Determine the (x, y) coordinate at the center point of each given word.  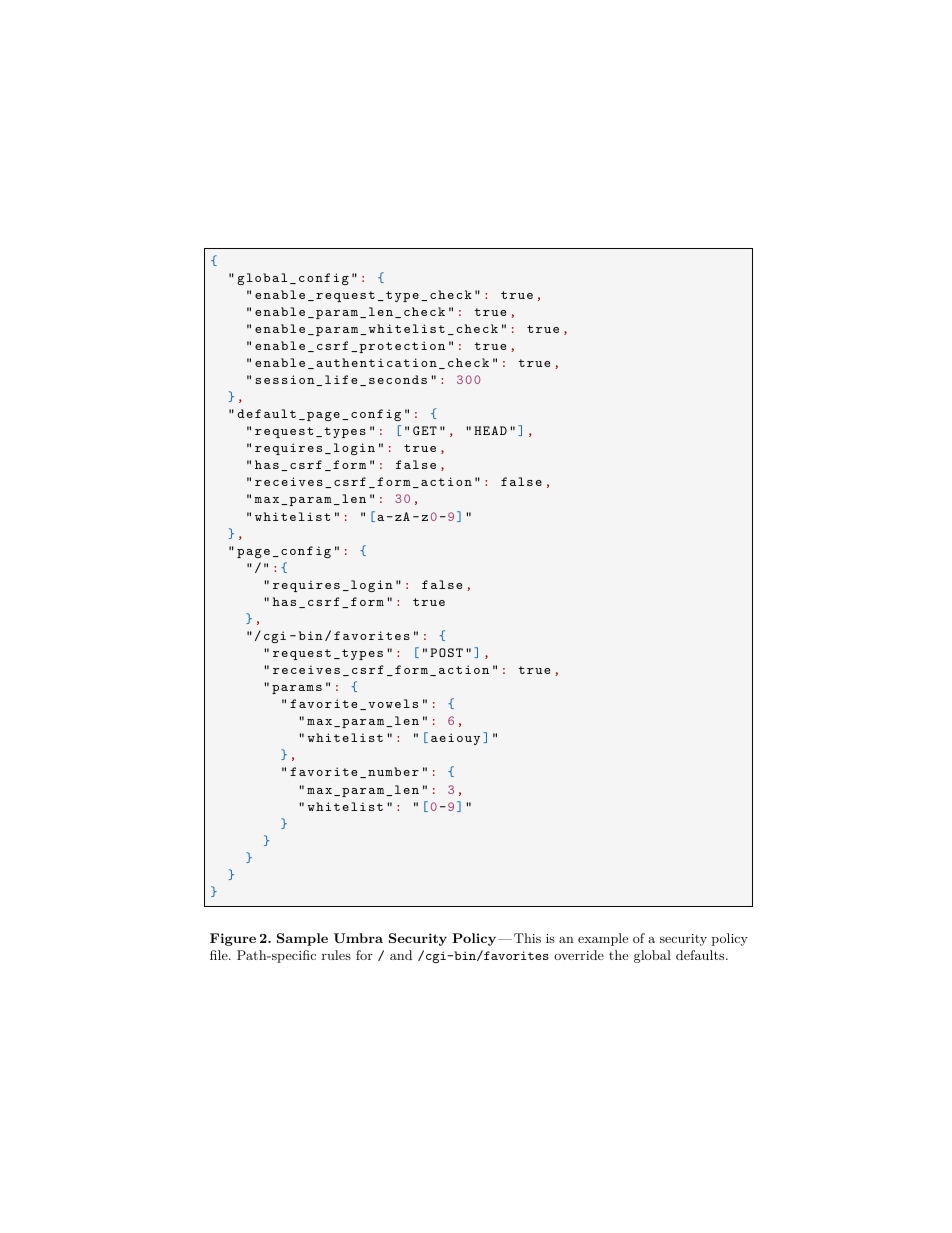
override (579, 955)
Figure (233, 939)
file (220, 955)
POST (446, 652)
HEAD (490, 430)
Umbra (358, 938)
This (527, 938)
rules (336, 955)
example (603, 939)
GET (425, 430)
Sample (302, 939)
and (401, 955)
